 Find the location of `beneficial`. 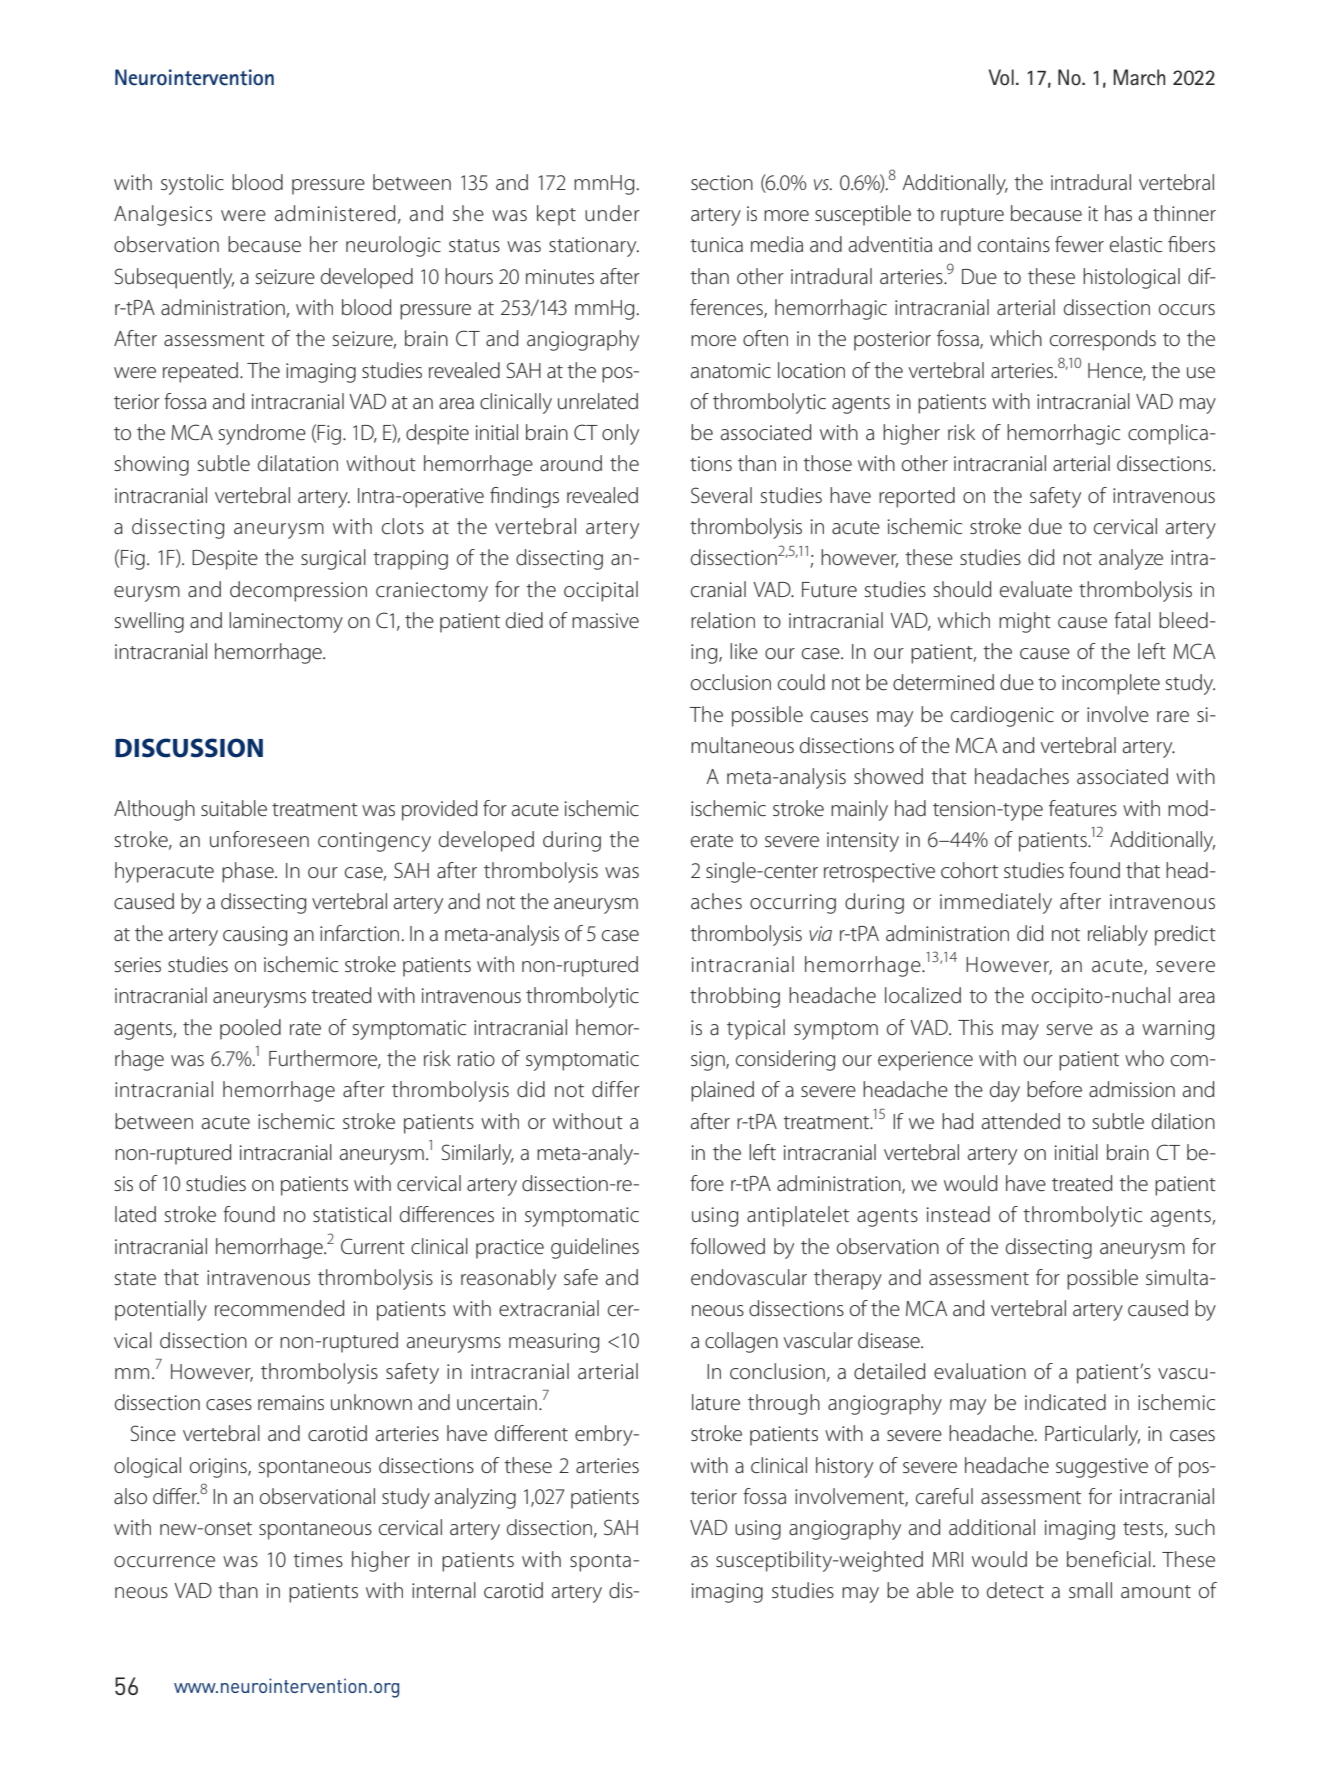

beneficial is located at coordinates (1109, 1559).
